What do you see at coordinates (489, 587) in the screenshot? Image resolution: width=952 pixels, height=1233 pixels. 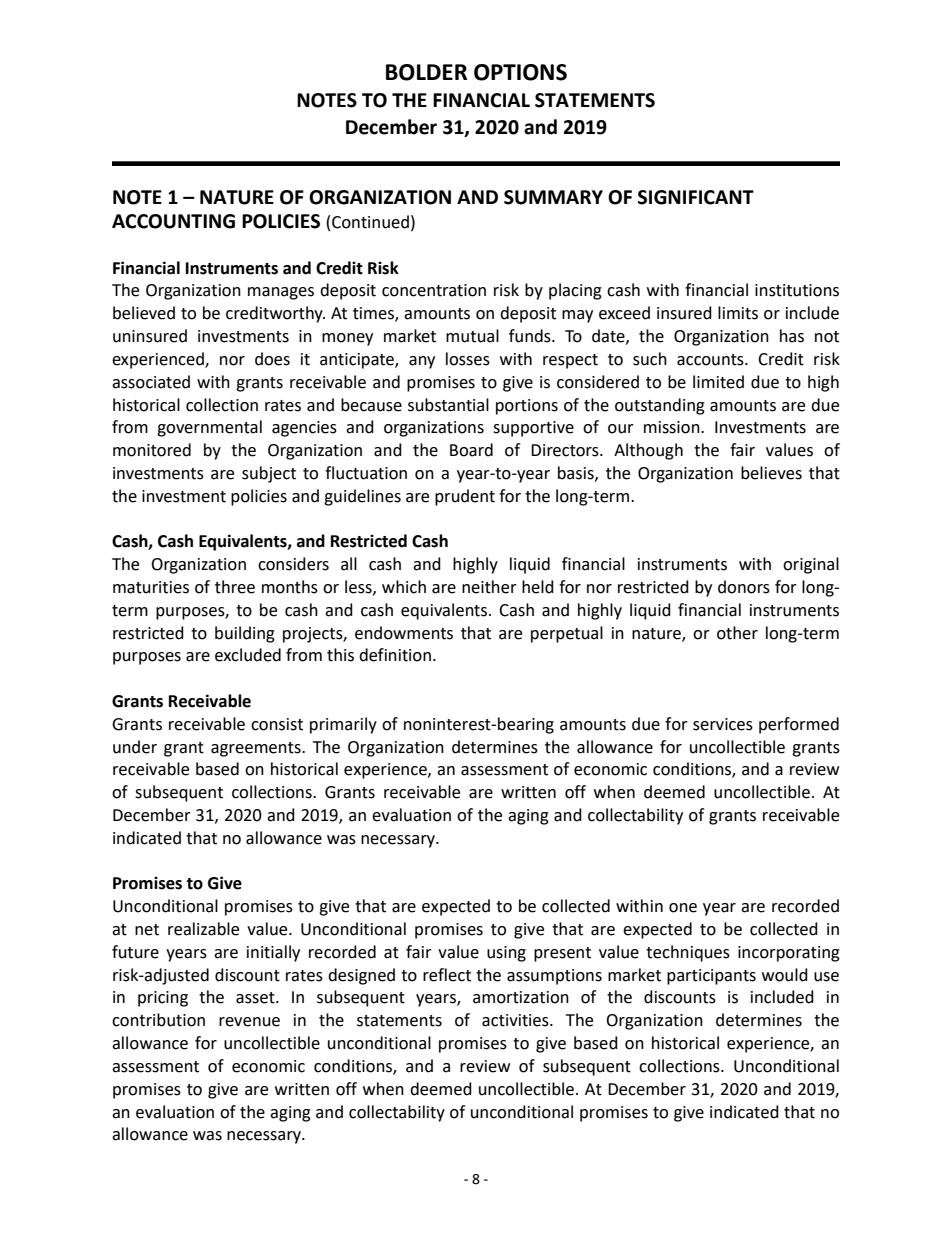 I see `neither` at bounding box center [489, 587].
